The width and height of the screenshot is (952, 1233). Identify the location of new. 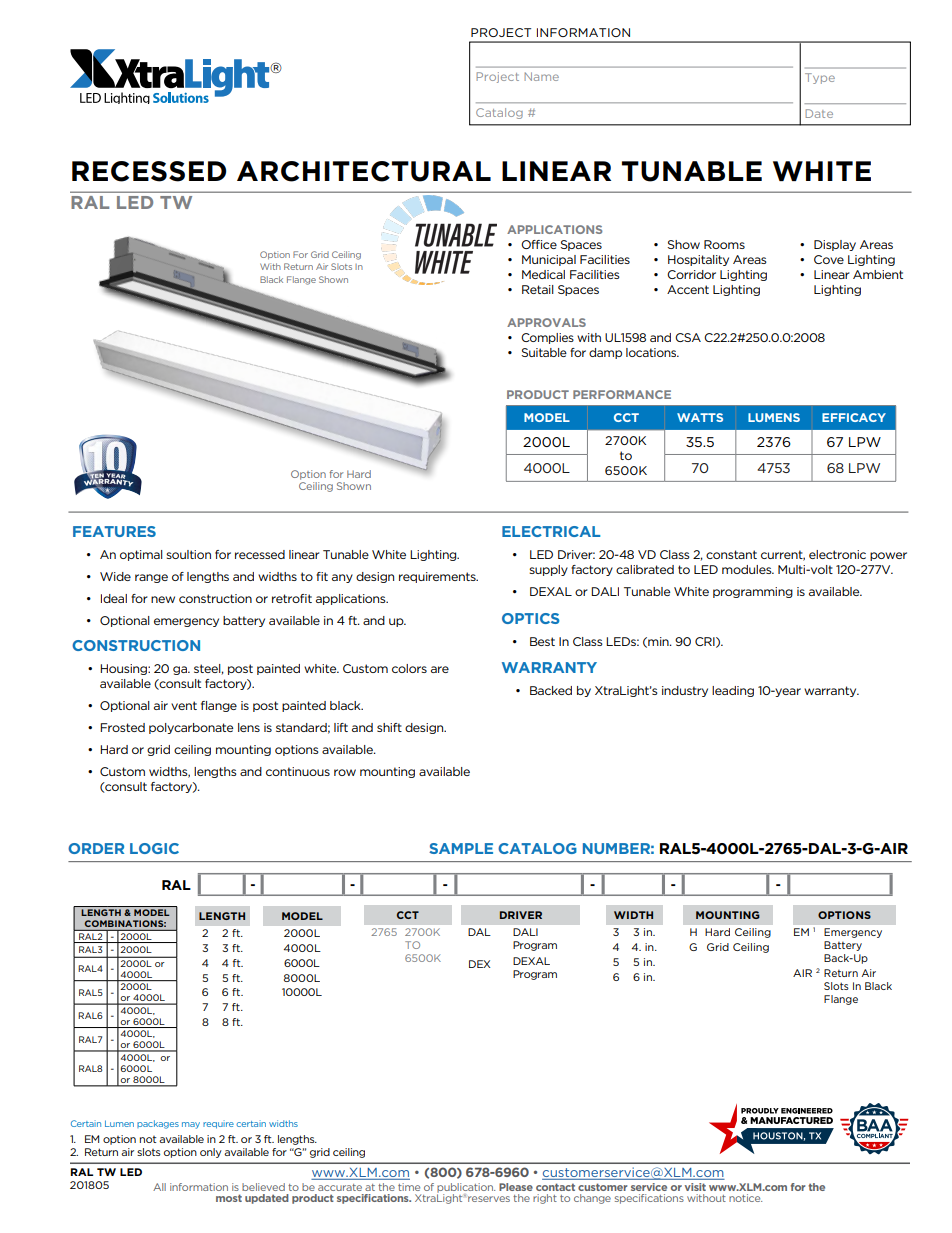
(163, 599).
